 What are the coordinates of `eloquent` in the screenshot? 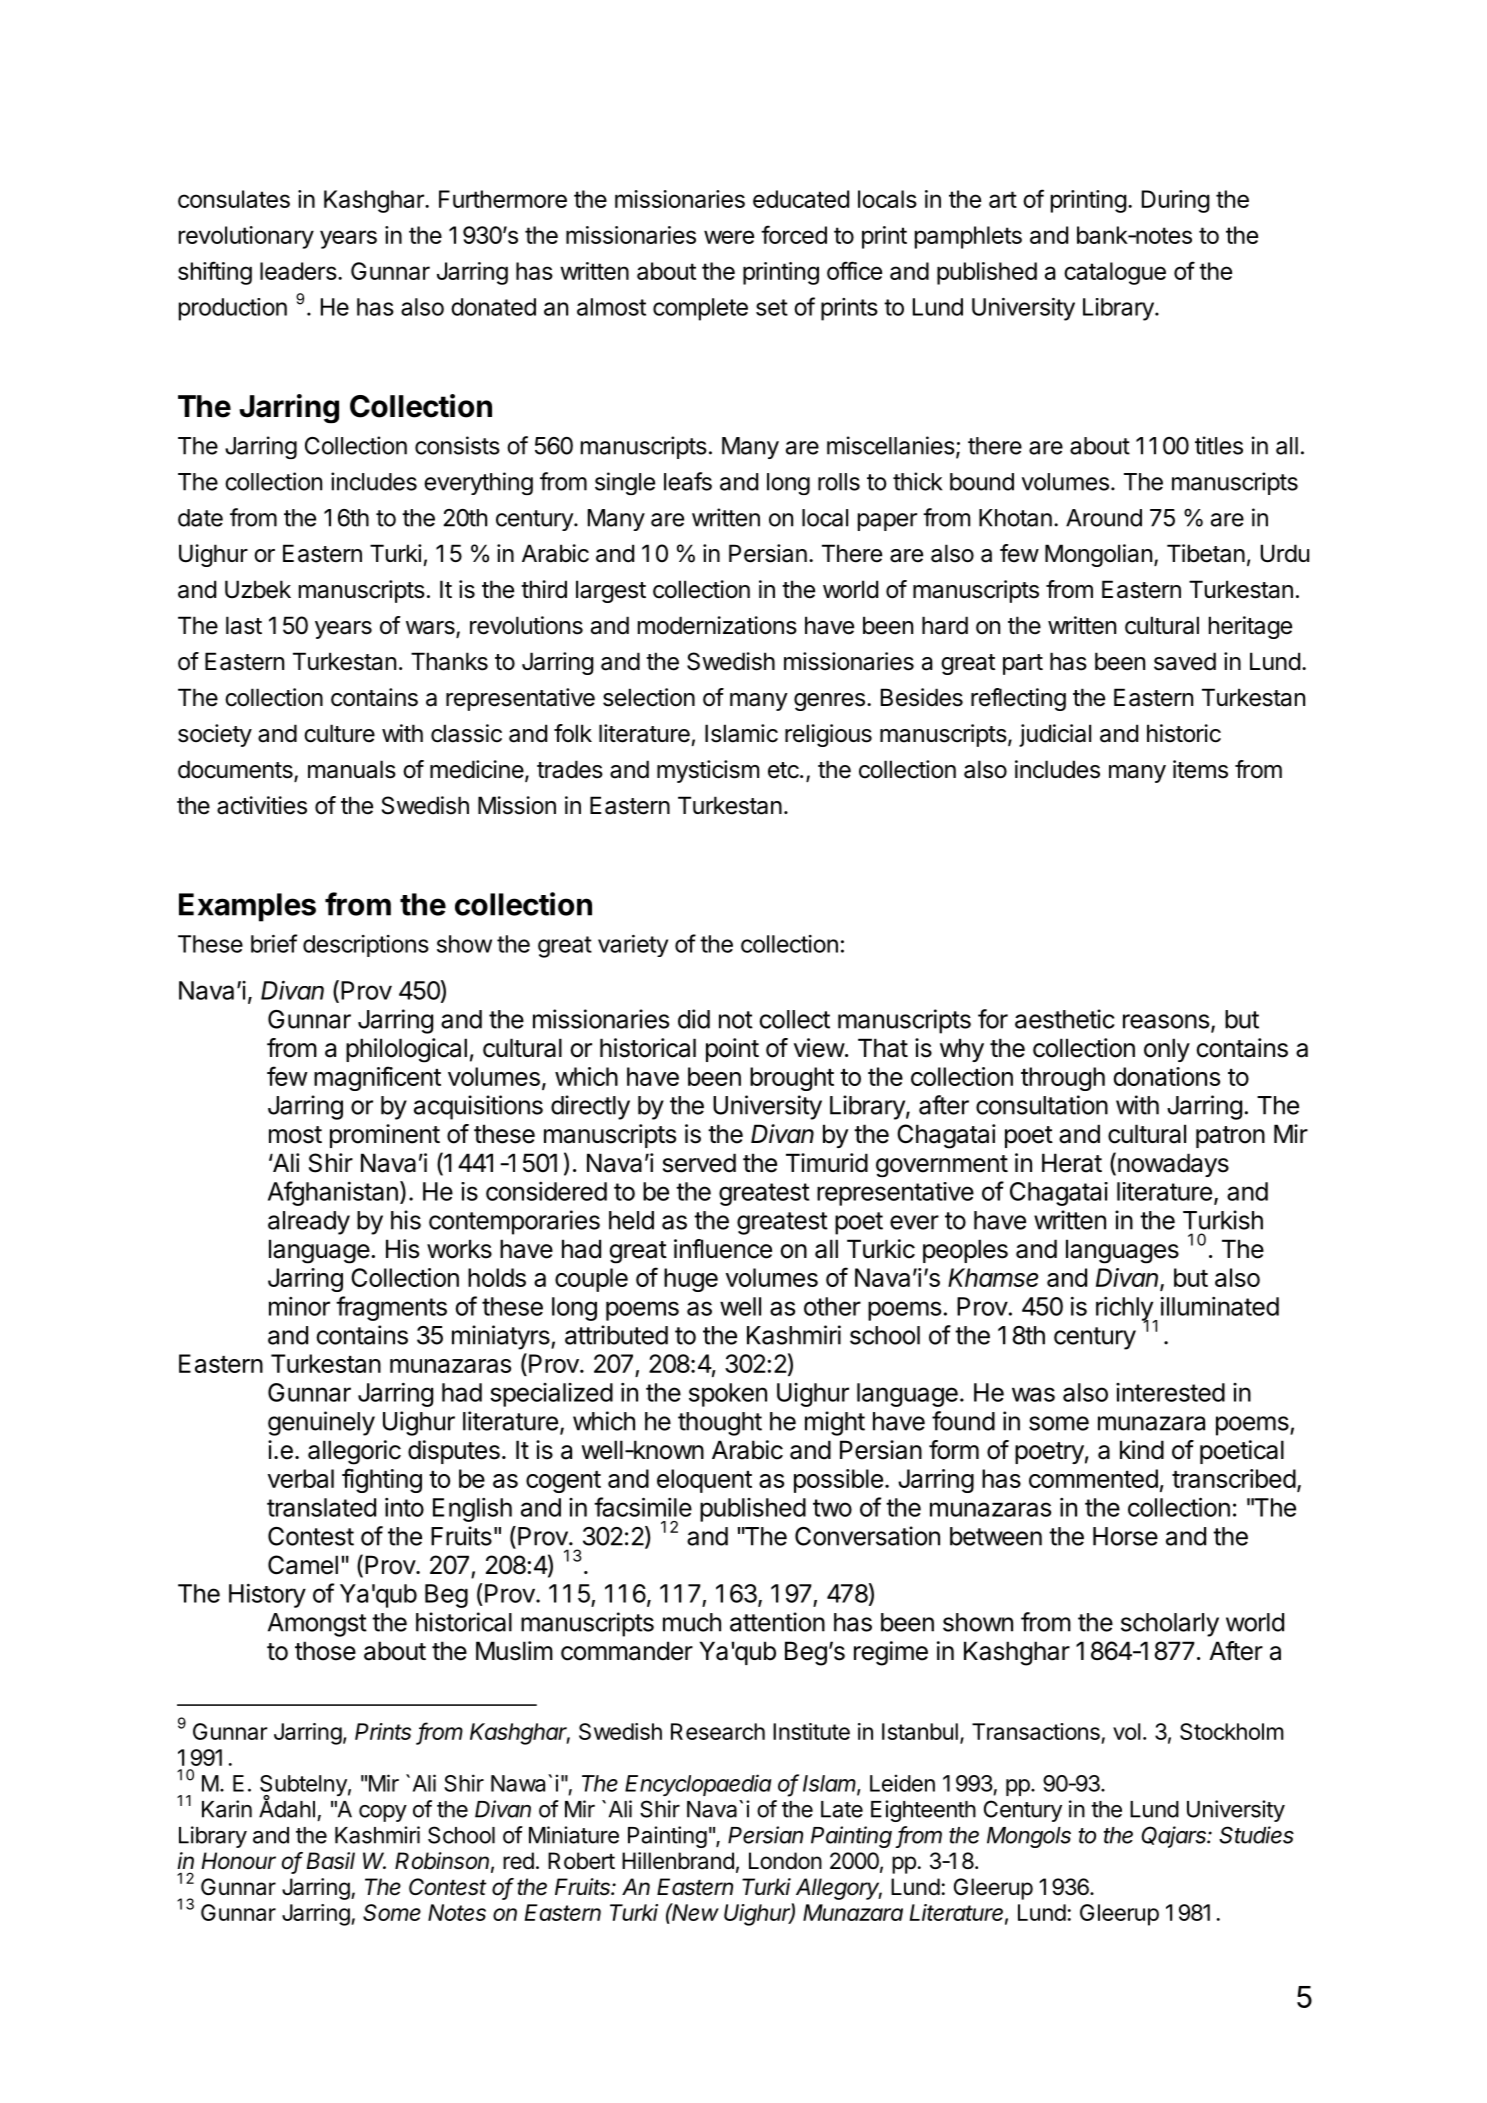 It's located at (704, 1481).
